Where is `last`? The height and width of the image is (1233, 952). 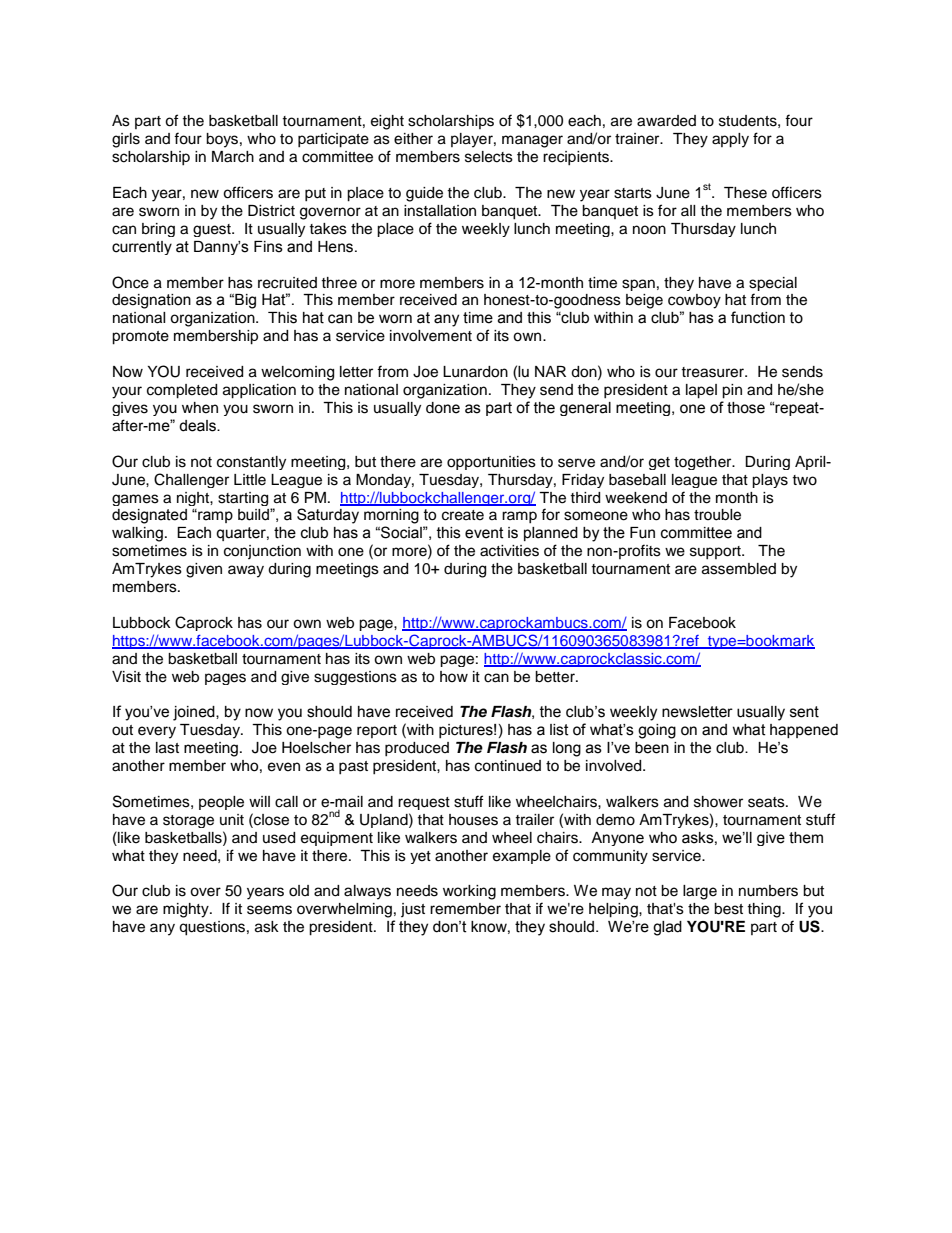
last is located at coordinates (167, 748).
